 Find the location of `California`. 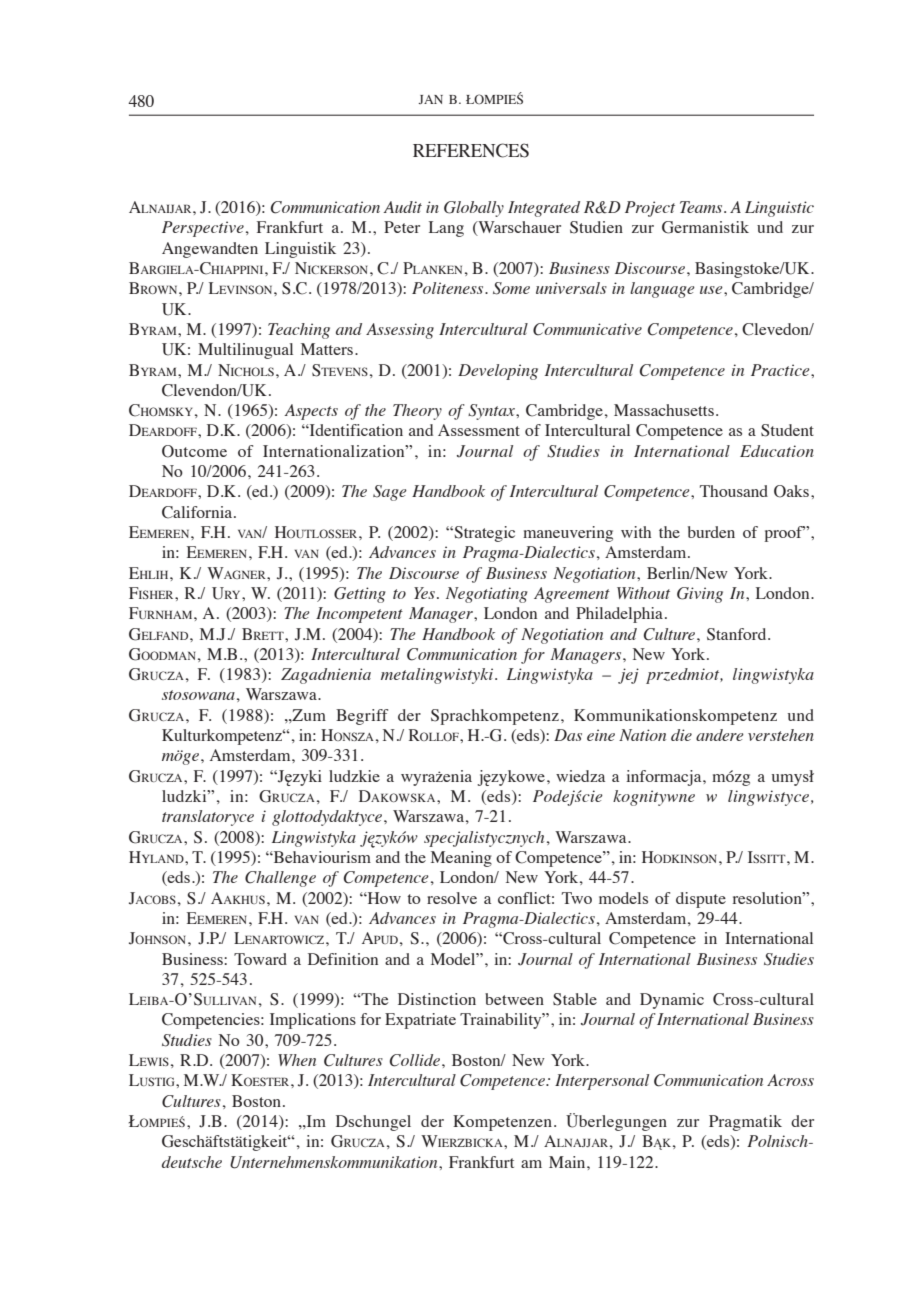

California is located at coordinates (198, 512).
